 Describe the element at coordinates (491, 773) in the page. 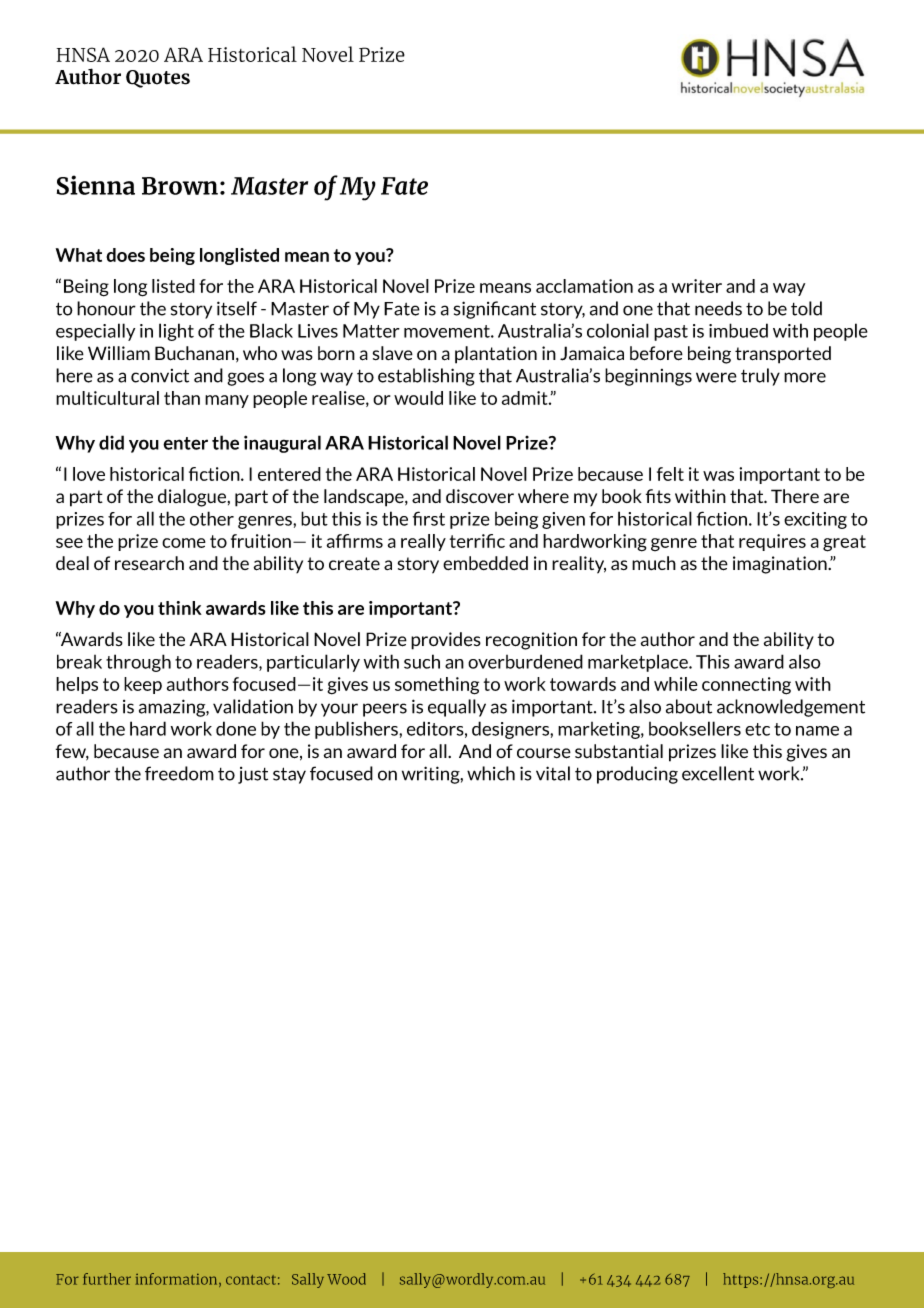

I see `which` at that location.
